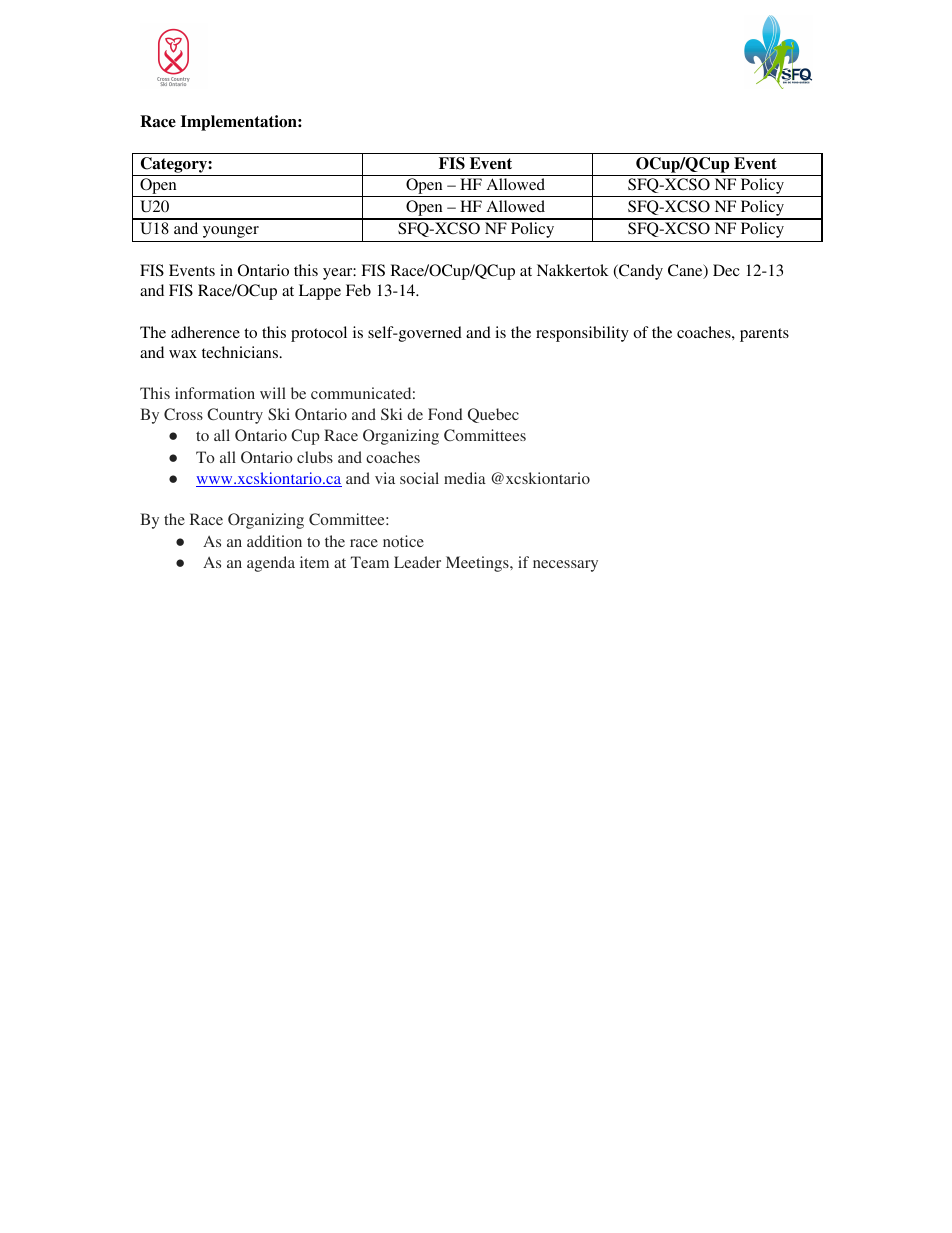 The image size is (952, 1233). What do you see at coordinates (726, 270) in the screenshot?
I see `Dec` at bounding box center [726, 270].
